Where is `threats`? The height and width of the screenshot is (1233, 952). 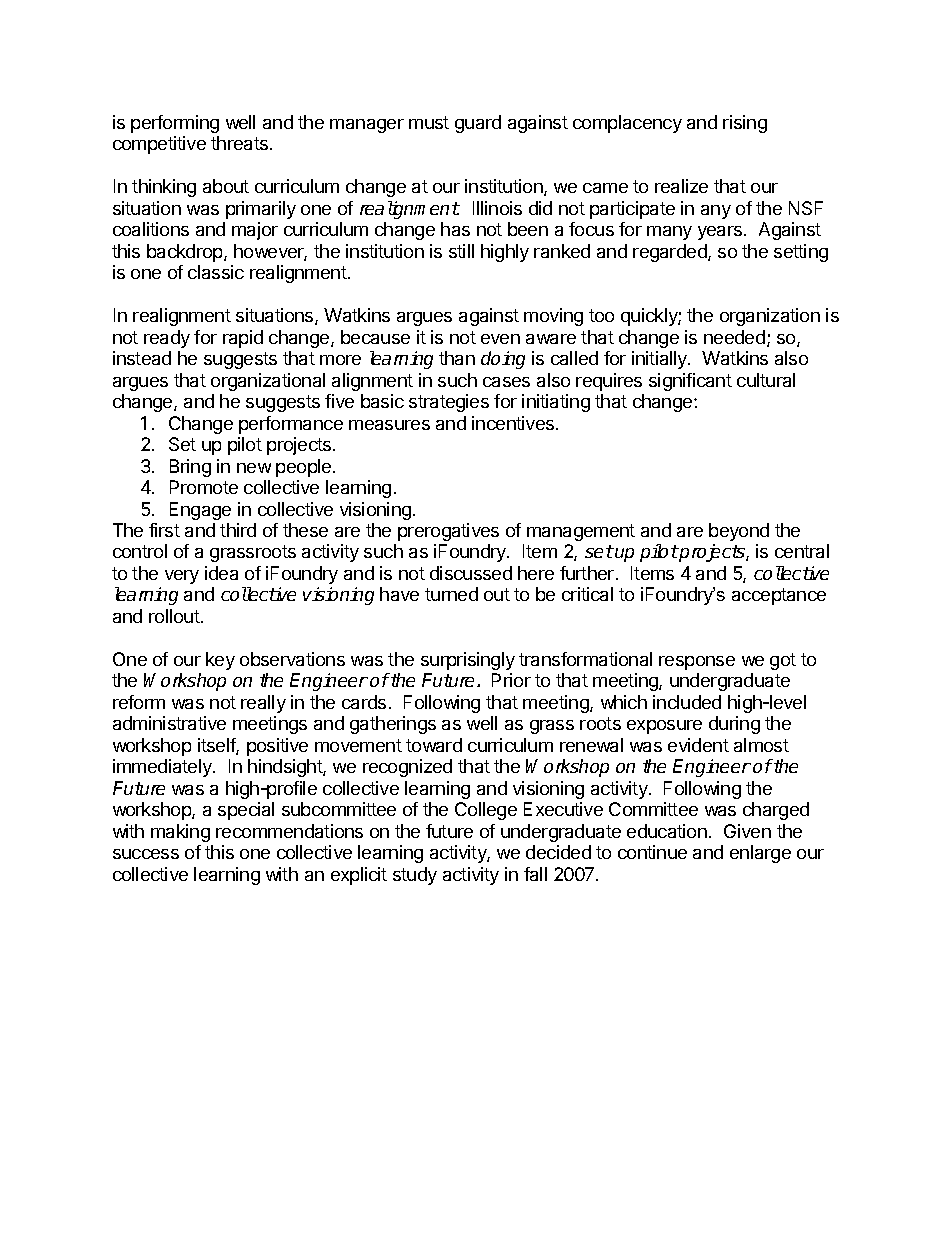
threats is located at coordinates (241, 143).
